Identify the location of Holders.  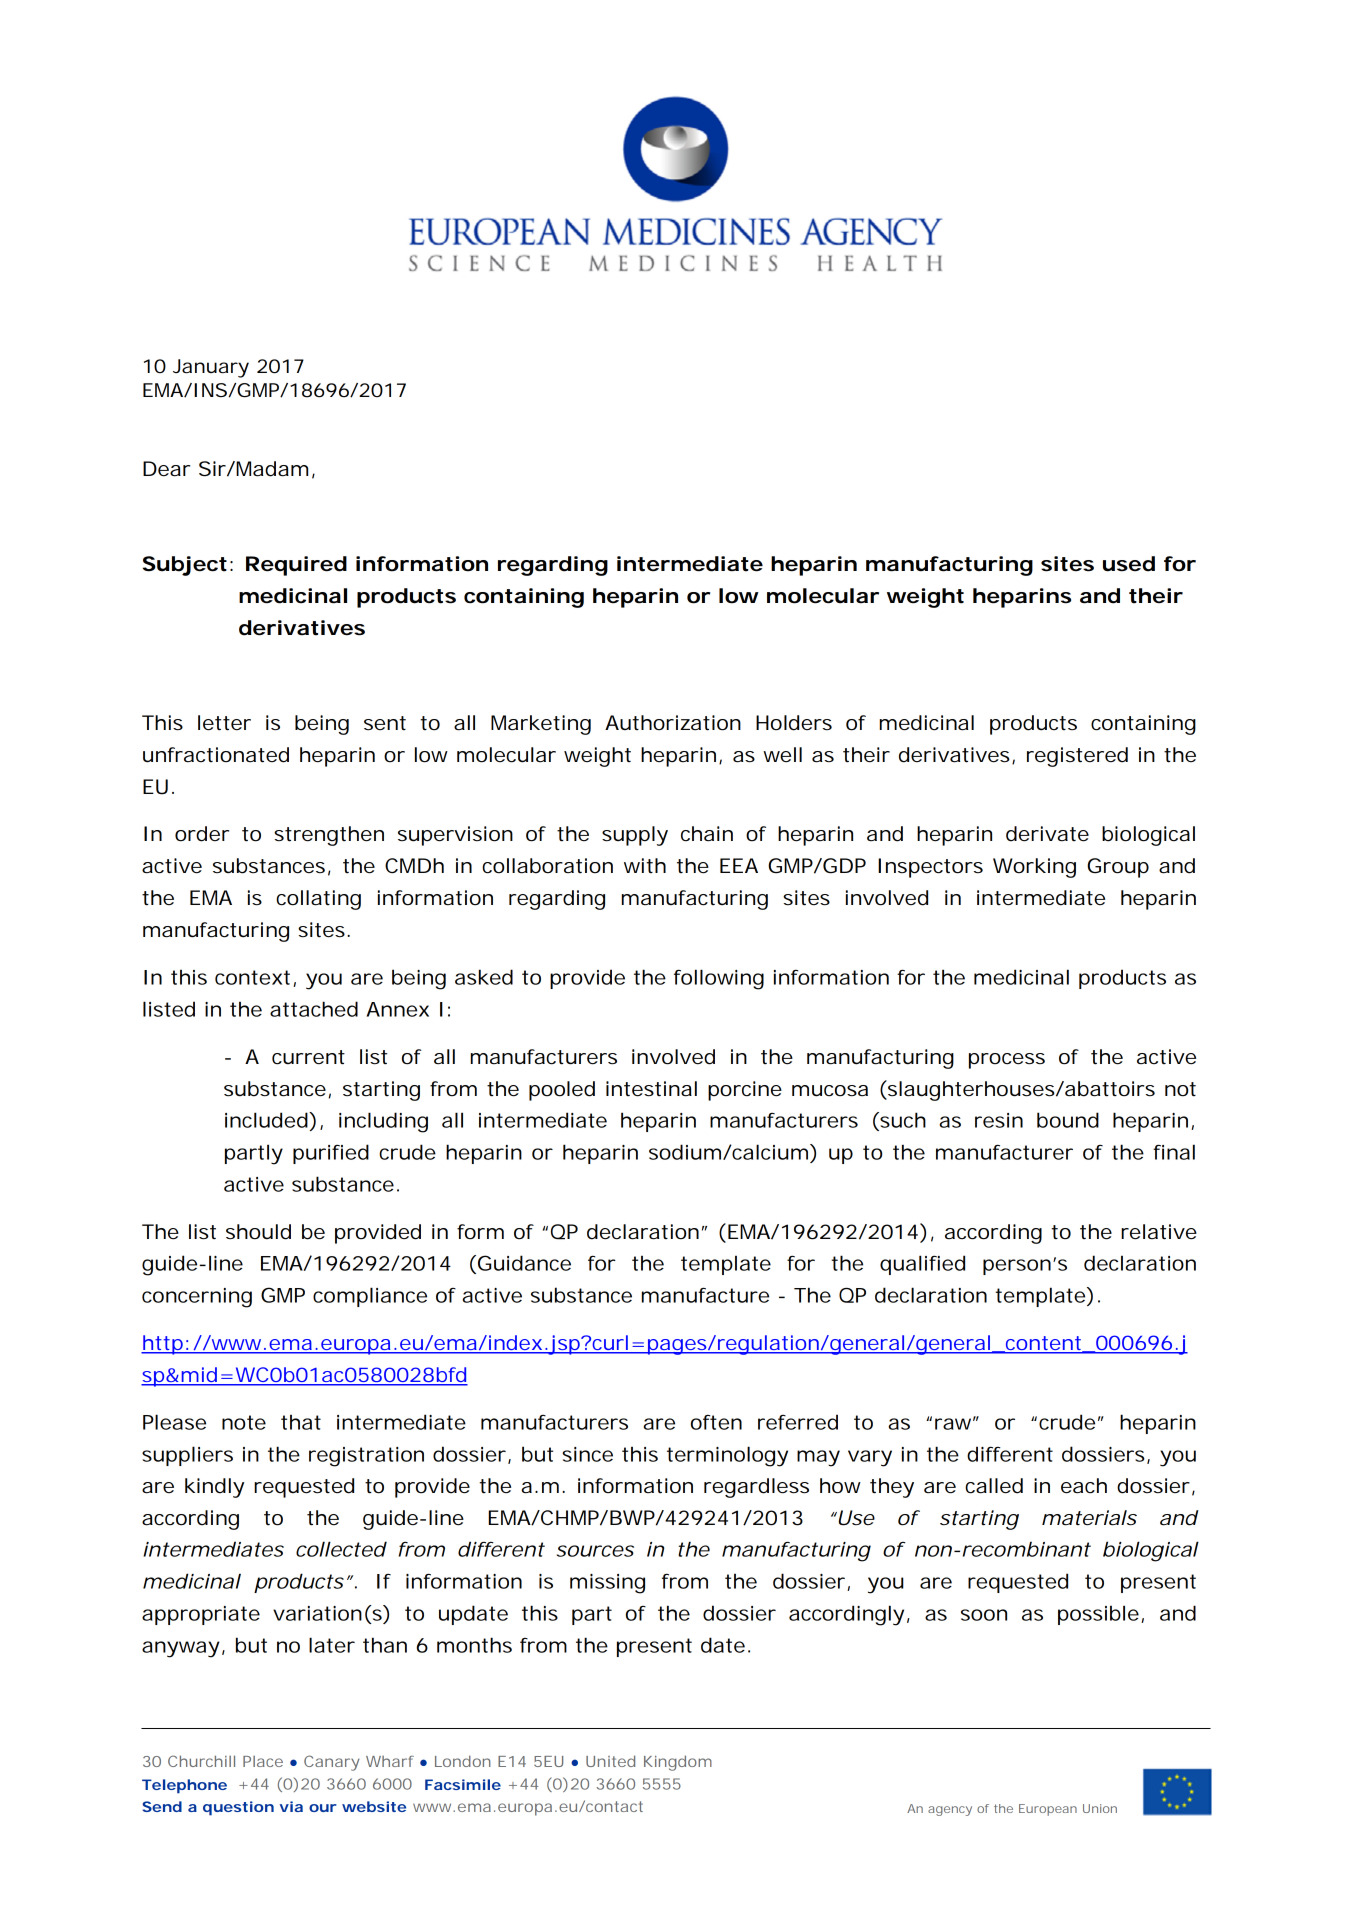
(794, 723).
